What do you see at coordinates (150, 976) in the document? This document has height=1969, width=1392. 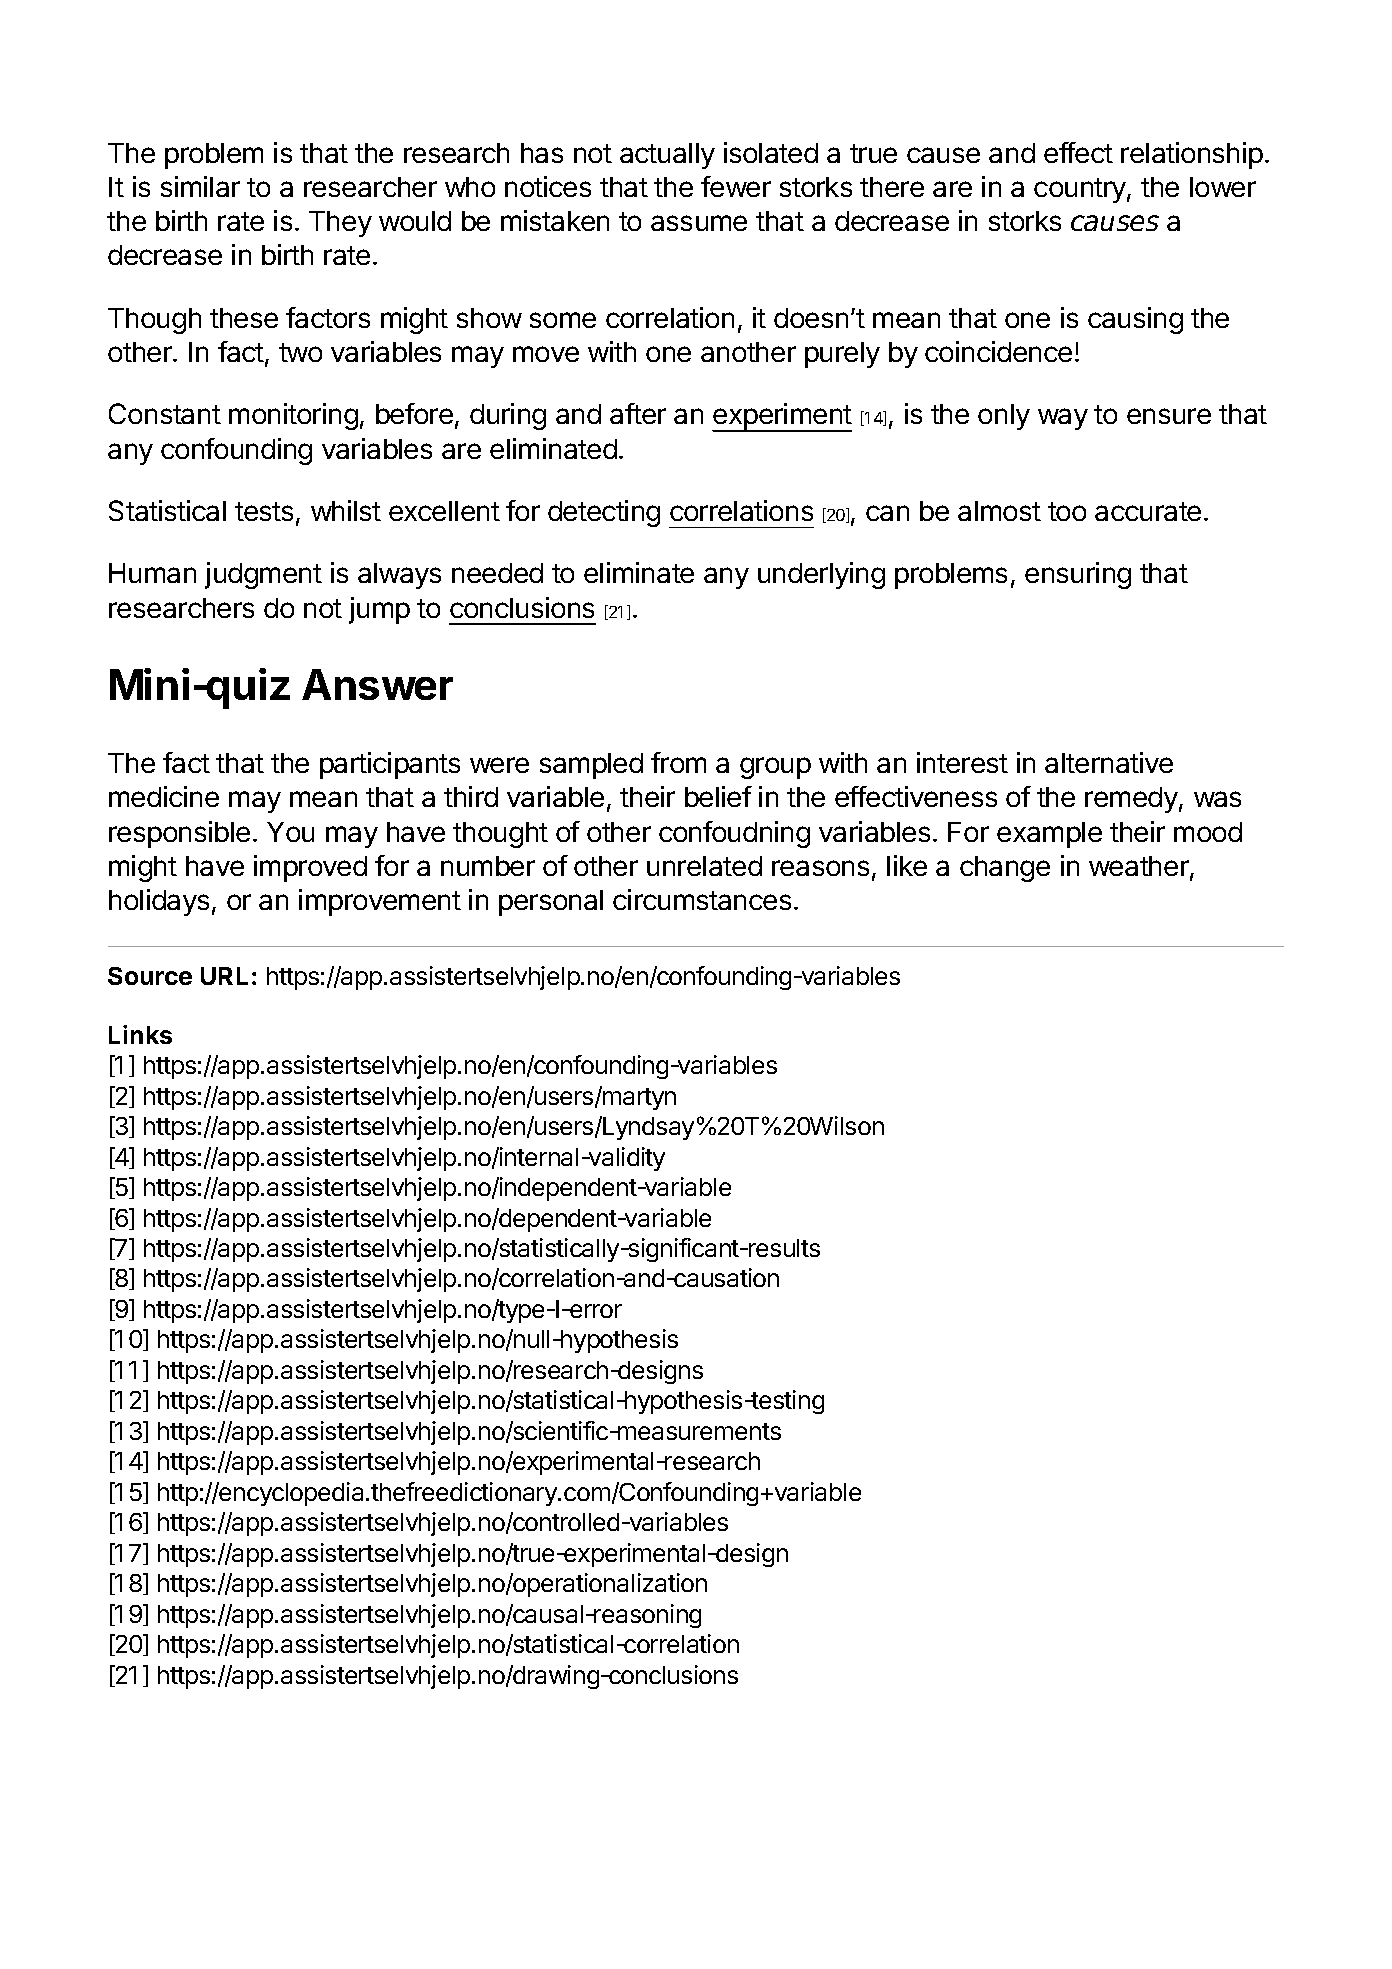 I see `Source` at bounding box center [150, 976].
